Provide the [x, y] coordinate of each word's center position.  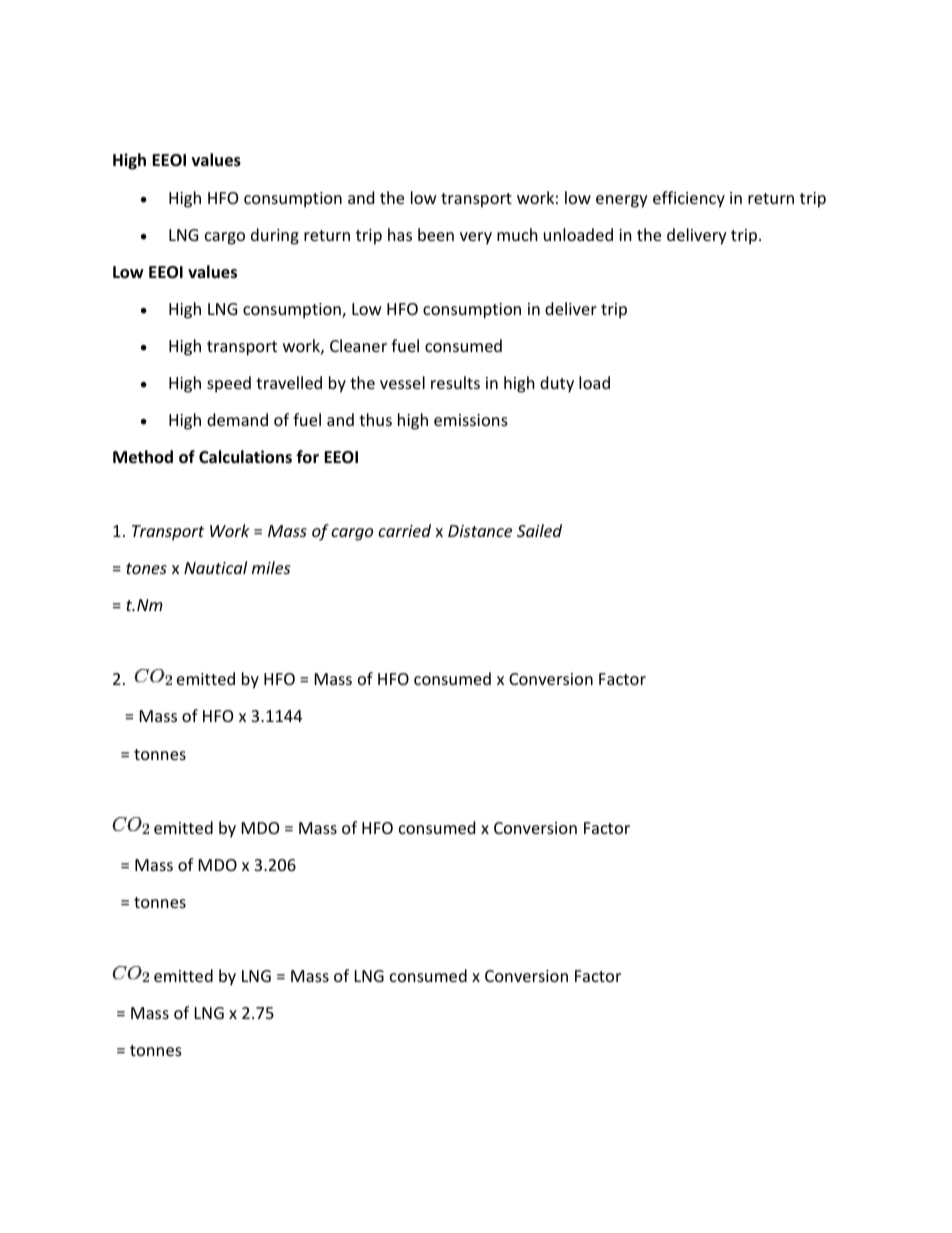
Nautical [215, 567]
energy [622, 201]
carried [404, 530]
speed [229, 384]
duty [557, 384]
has [400, 234]
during [275, 236]
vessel [402, 382]
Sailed [539, 530]
